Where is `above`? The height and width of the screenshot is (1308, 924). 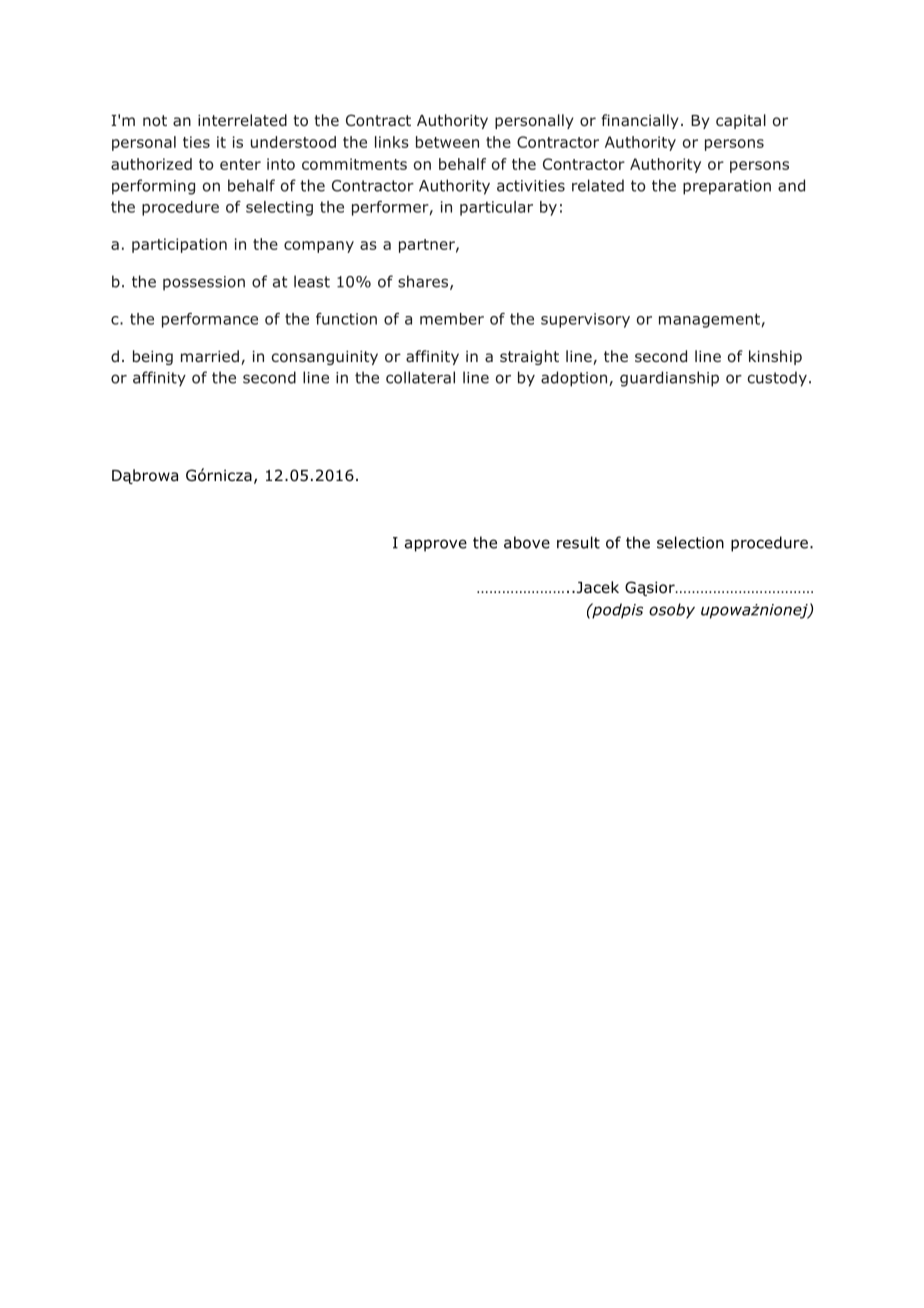
above is located at coordinates (527, 542).
